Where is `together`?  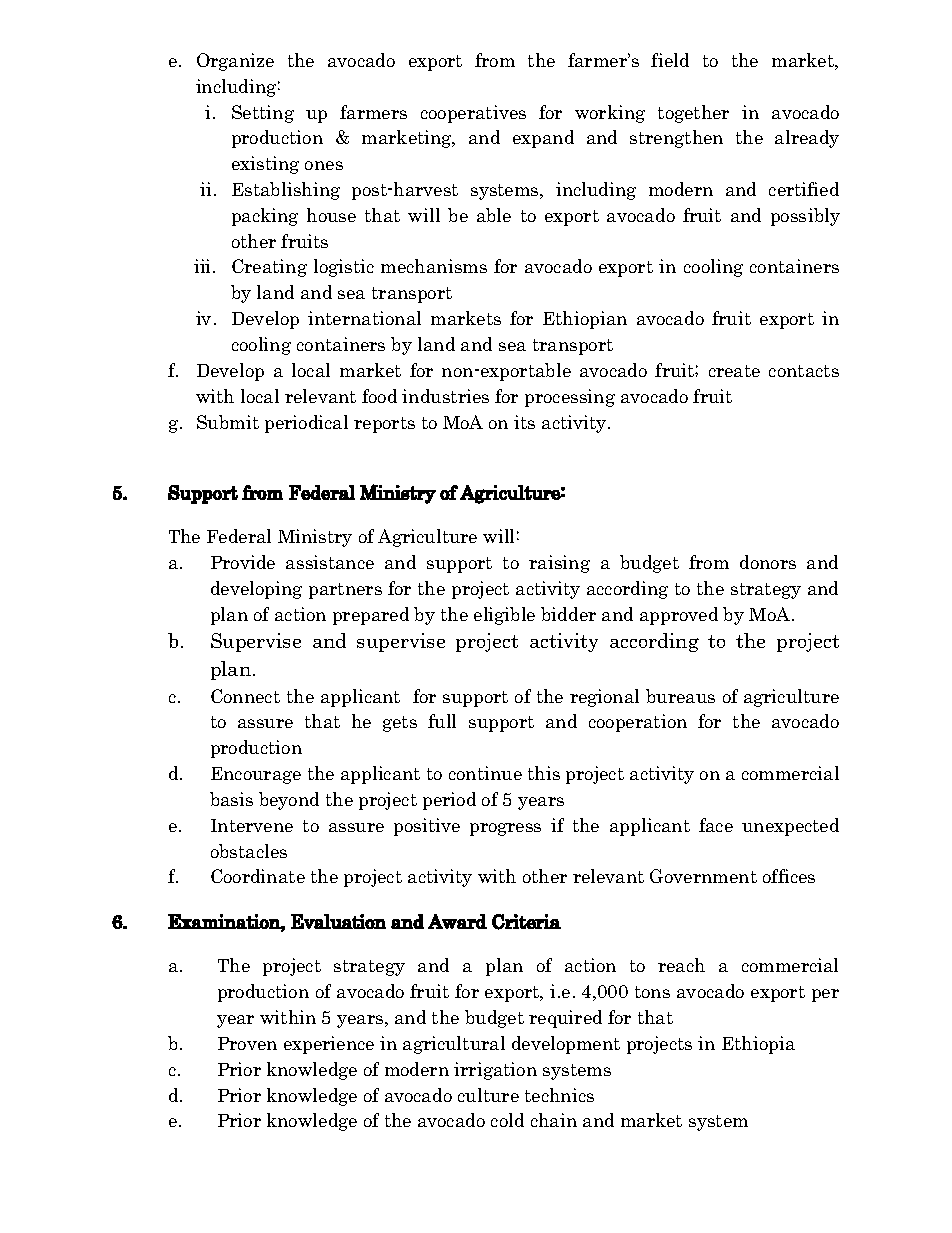 together is located at coordinates (693, 114).
